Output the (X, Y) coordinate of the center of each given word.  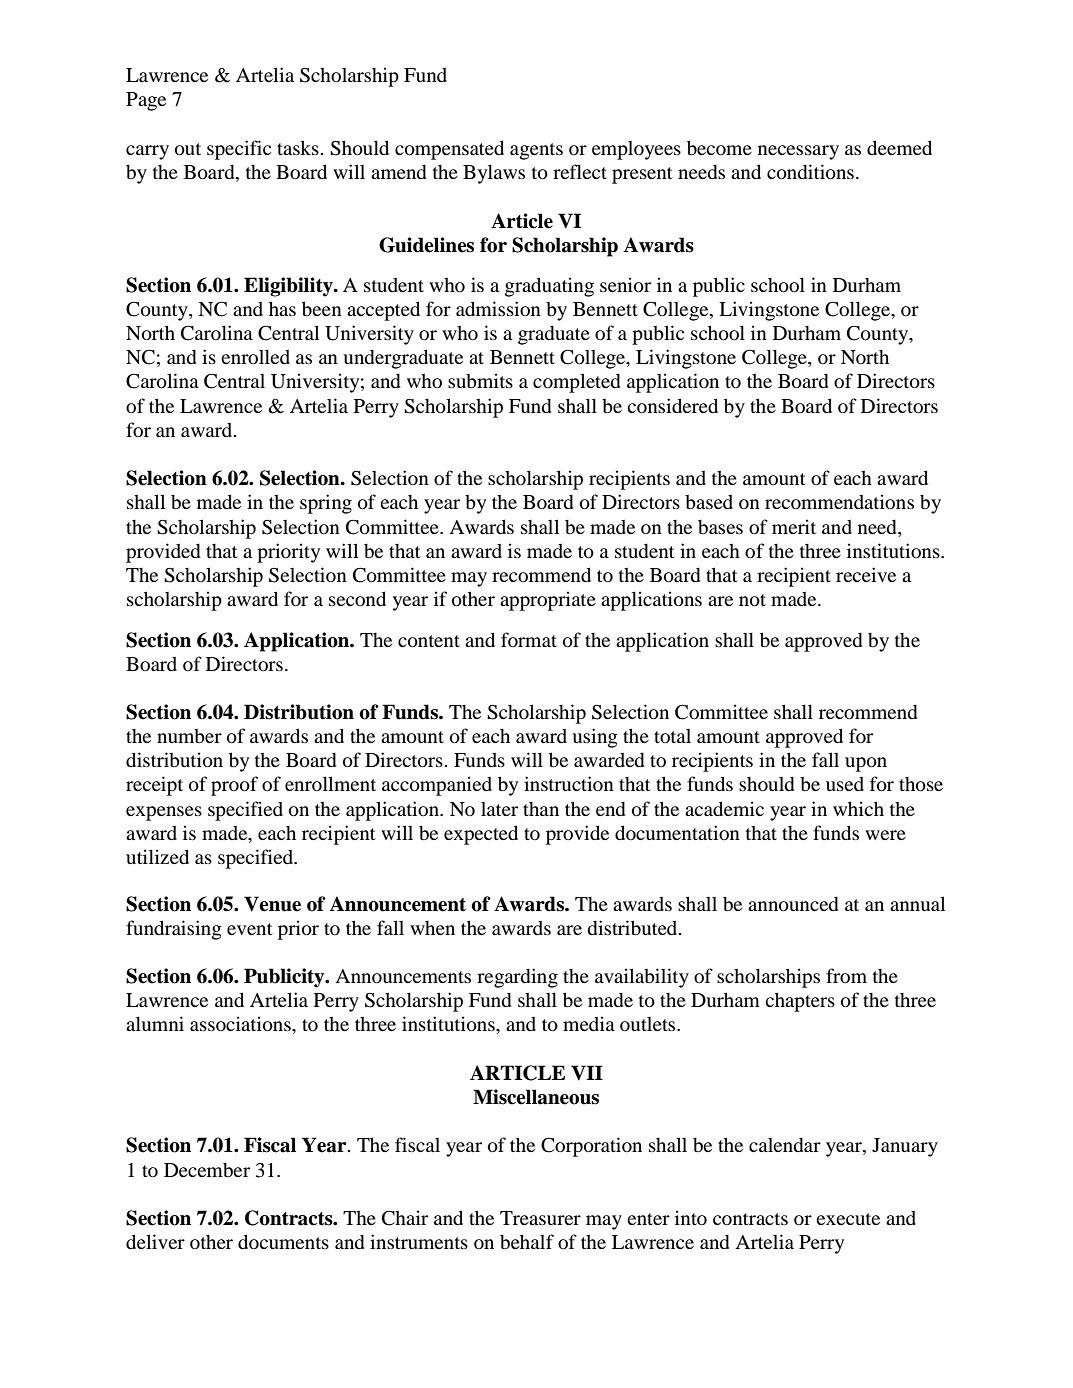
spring (326, 504)
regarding (517, 978)
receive (866, 574)
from (846, 975)
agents (536, 151)
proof (234, 786)
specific (239, 150)
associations (241, 1023)
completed (576, 383)
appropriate (548, 601)
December (207, 1170)
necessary (798, 152)
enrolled (255, 356)
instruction (569, 783)
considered (672, 405)
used (845, 784)
